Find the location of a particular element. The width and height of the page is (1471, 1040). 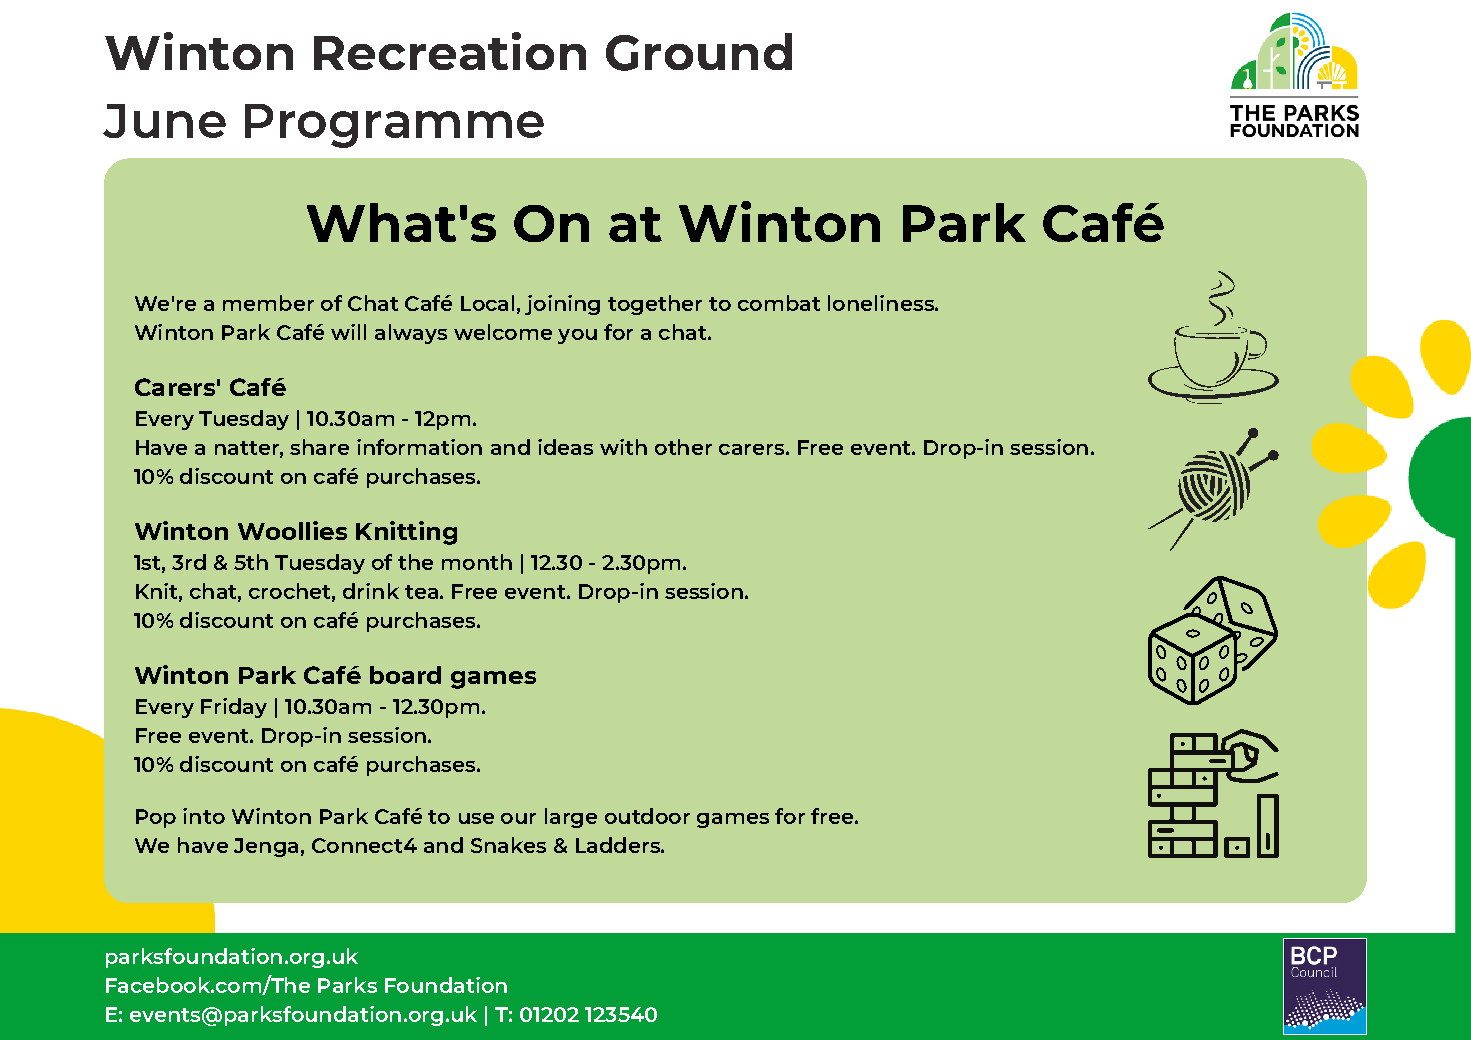

drink is located at coordinates (371, 591).
